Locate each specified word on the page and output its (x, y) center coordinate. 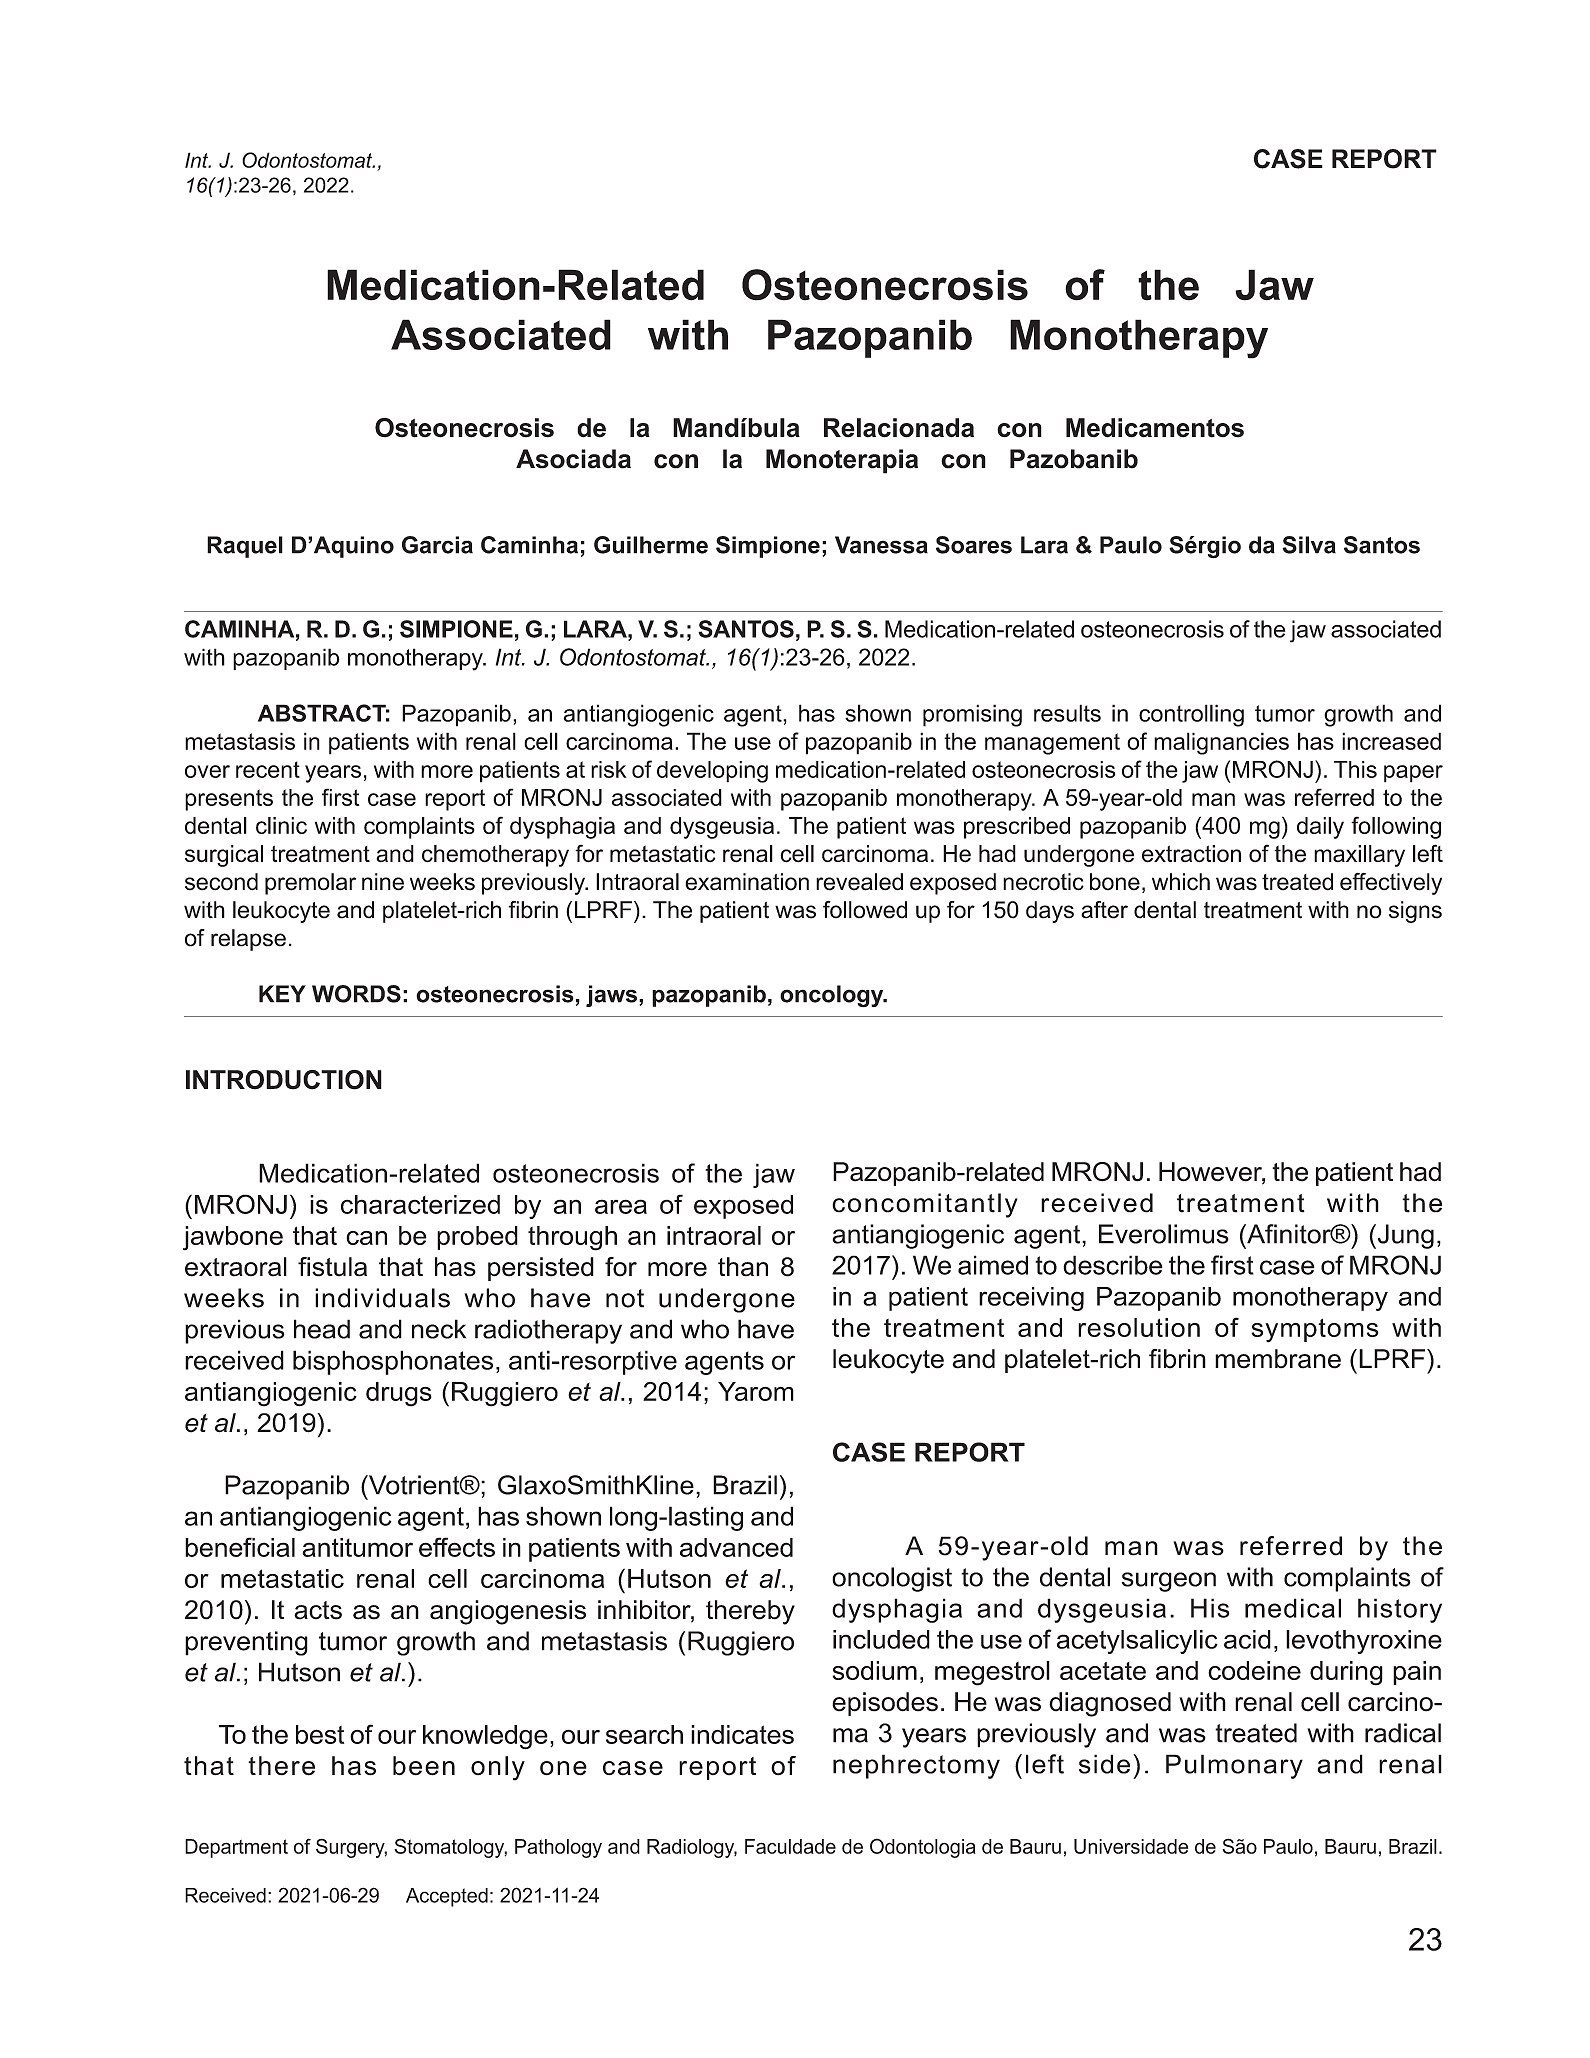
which (1181, 882)
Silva (1309, 545)
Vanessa (881, 545)
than (743, 1267)
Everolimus (1164, 1234)
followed (865, 910)
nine (383, 882)
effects (457, 1547)
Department (236, 1848)
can (366, 1238)
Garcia (437, 545)
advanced (736, 1547)
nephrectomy (916, 1766)
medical (1293, 1608)
